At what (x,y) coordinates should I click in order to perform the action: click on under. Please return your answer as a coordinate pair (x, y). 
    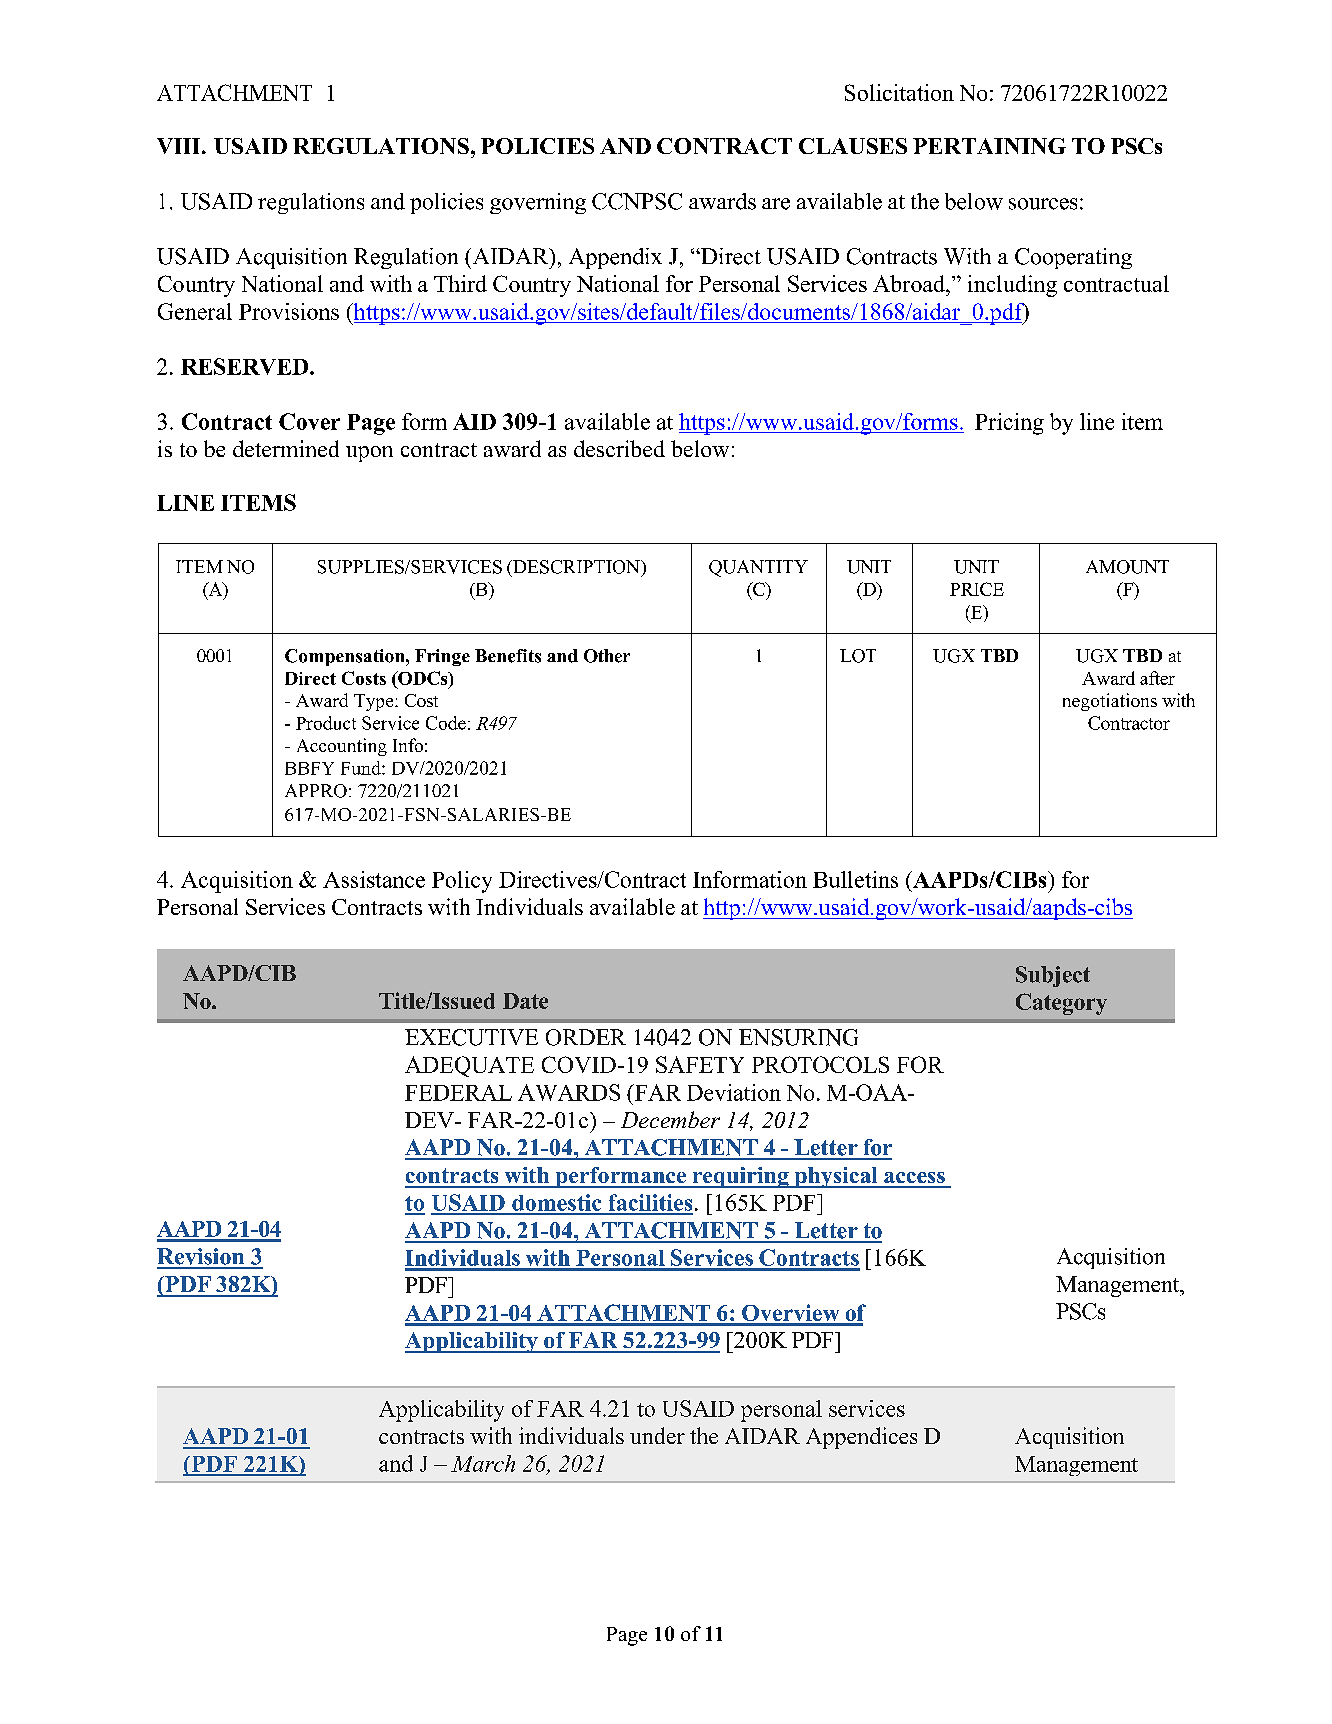
    Looking at the image, I should click on (657, 1435).
